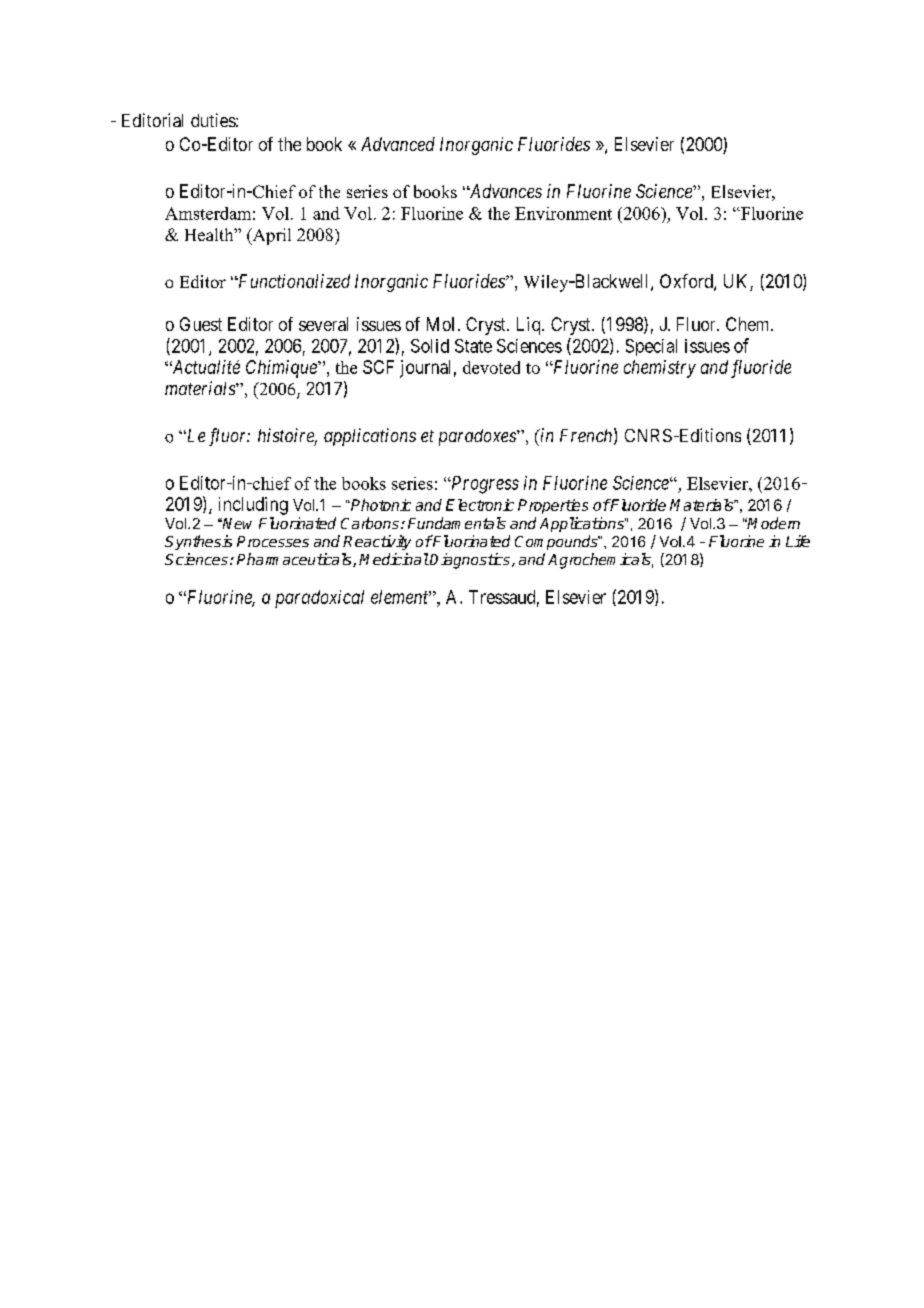 This document has height=1308, width=924. What do you see at coordinates (398, 144) in the document?
I see `Advanced` at bounding box center [398, 144].
